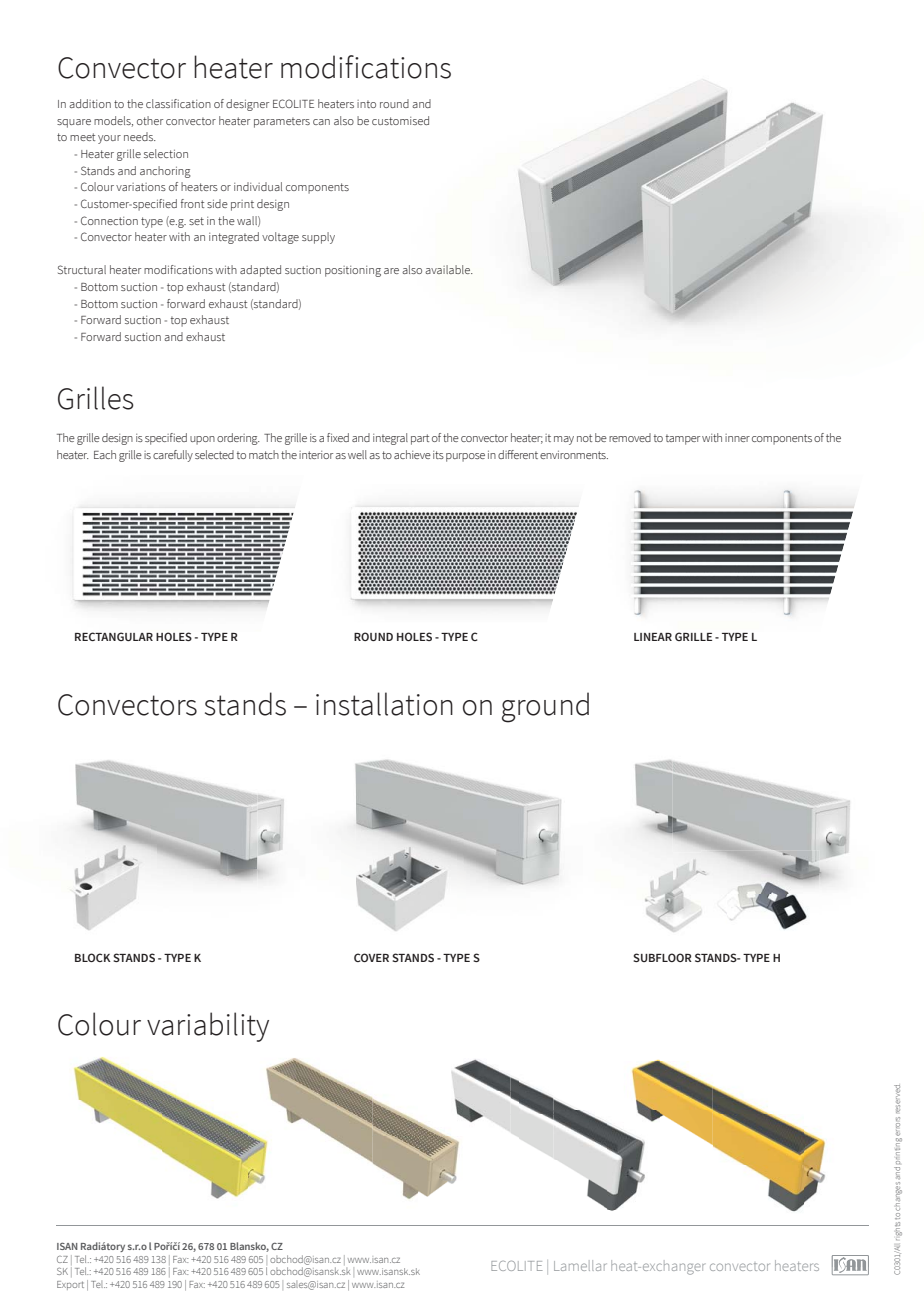 This screenshot has width=924, height=1308. Describe the element at coordinates (173, 456) in the screenshot. I see `carefully` at that location.
